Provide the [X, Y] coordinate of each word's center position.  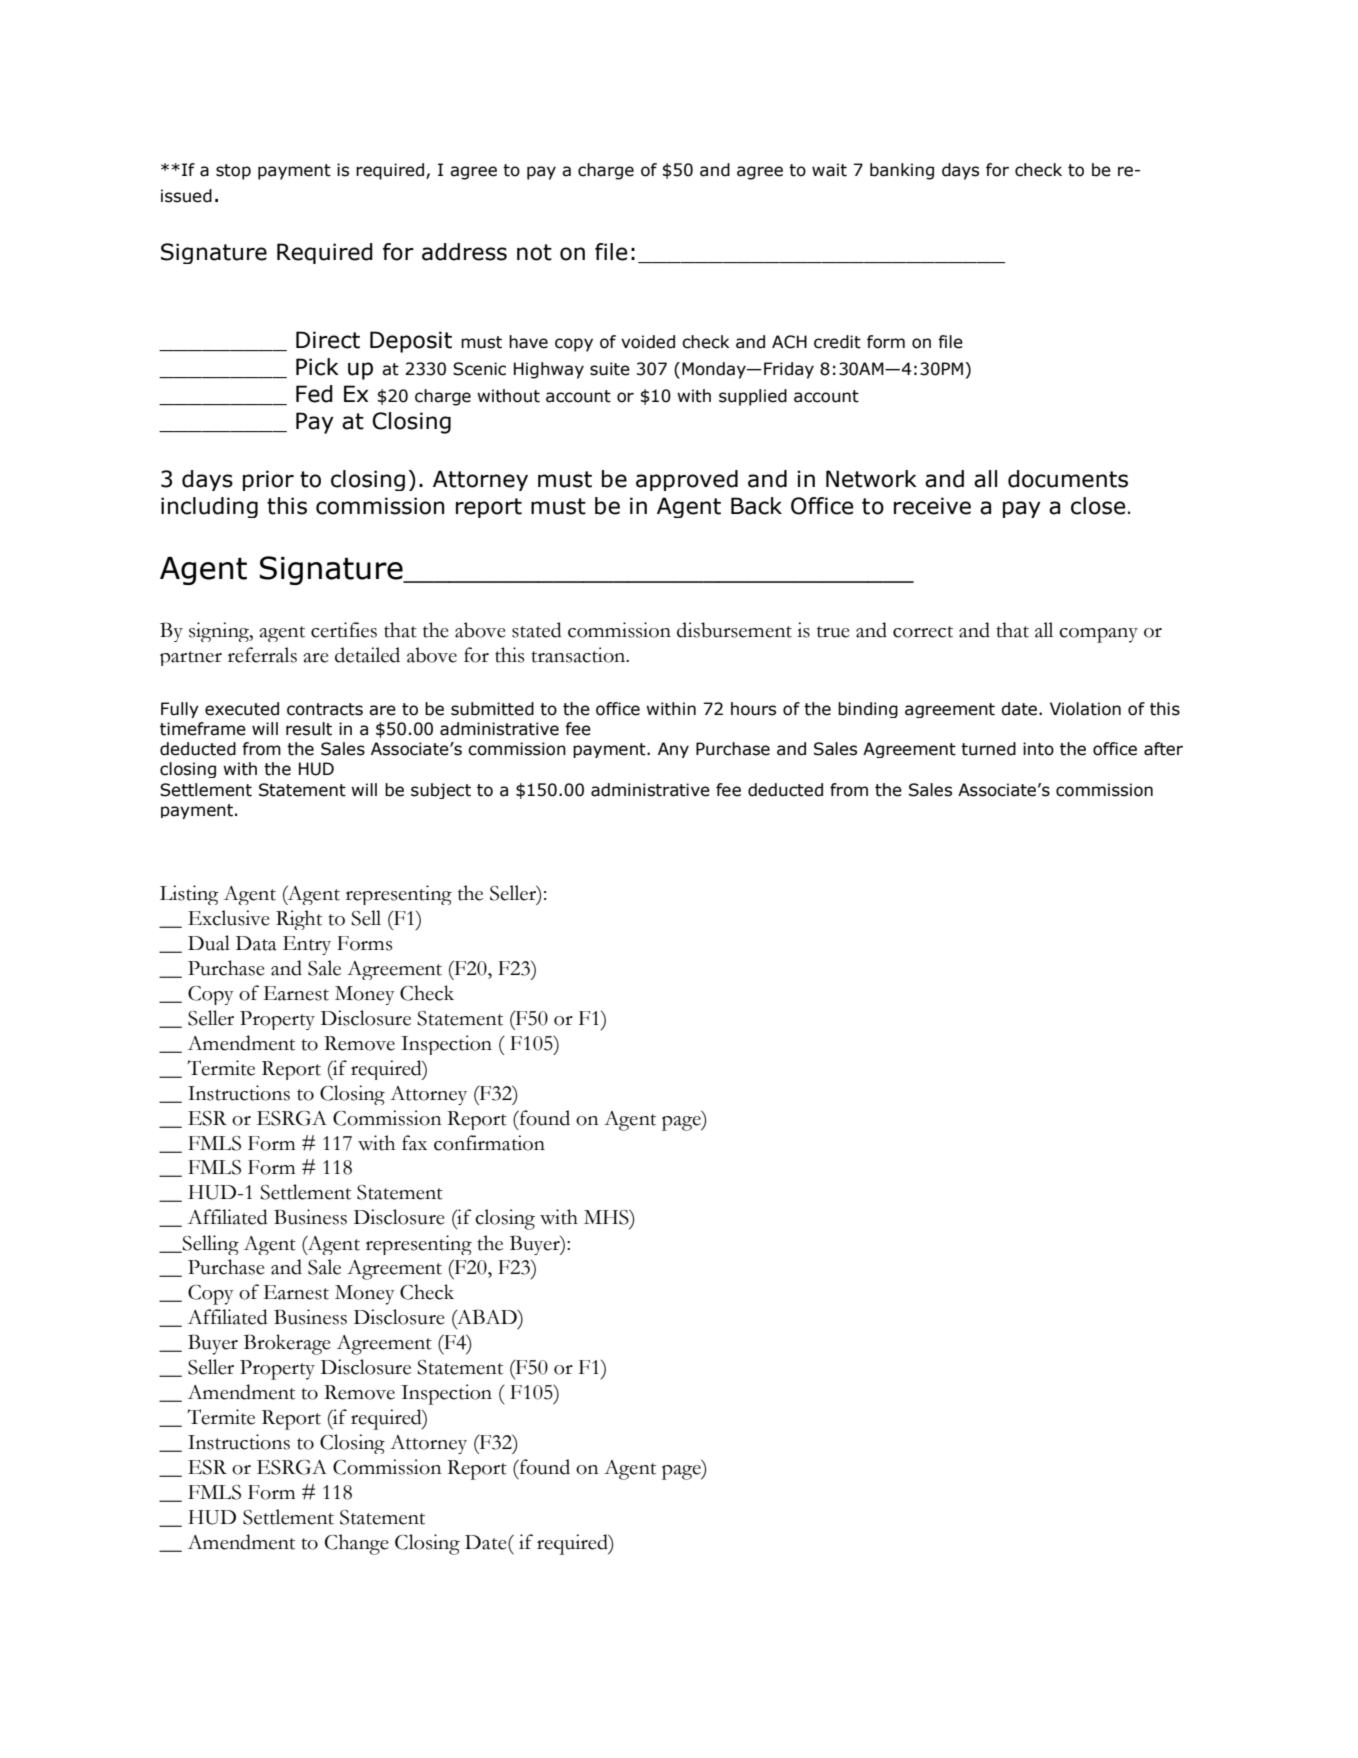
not [534, 252]
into [1038, 749]
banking [902, 171]
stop [233, 172]
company [1098, 635]
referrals [262, 655]
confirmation [489, 1143]
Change [357, 1544]
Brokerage [287, 1344]
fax [414, 1143]
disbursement [734, 630]
